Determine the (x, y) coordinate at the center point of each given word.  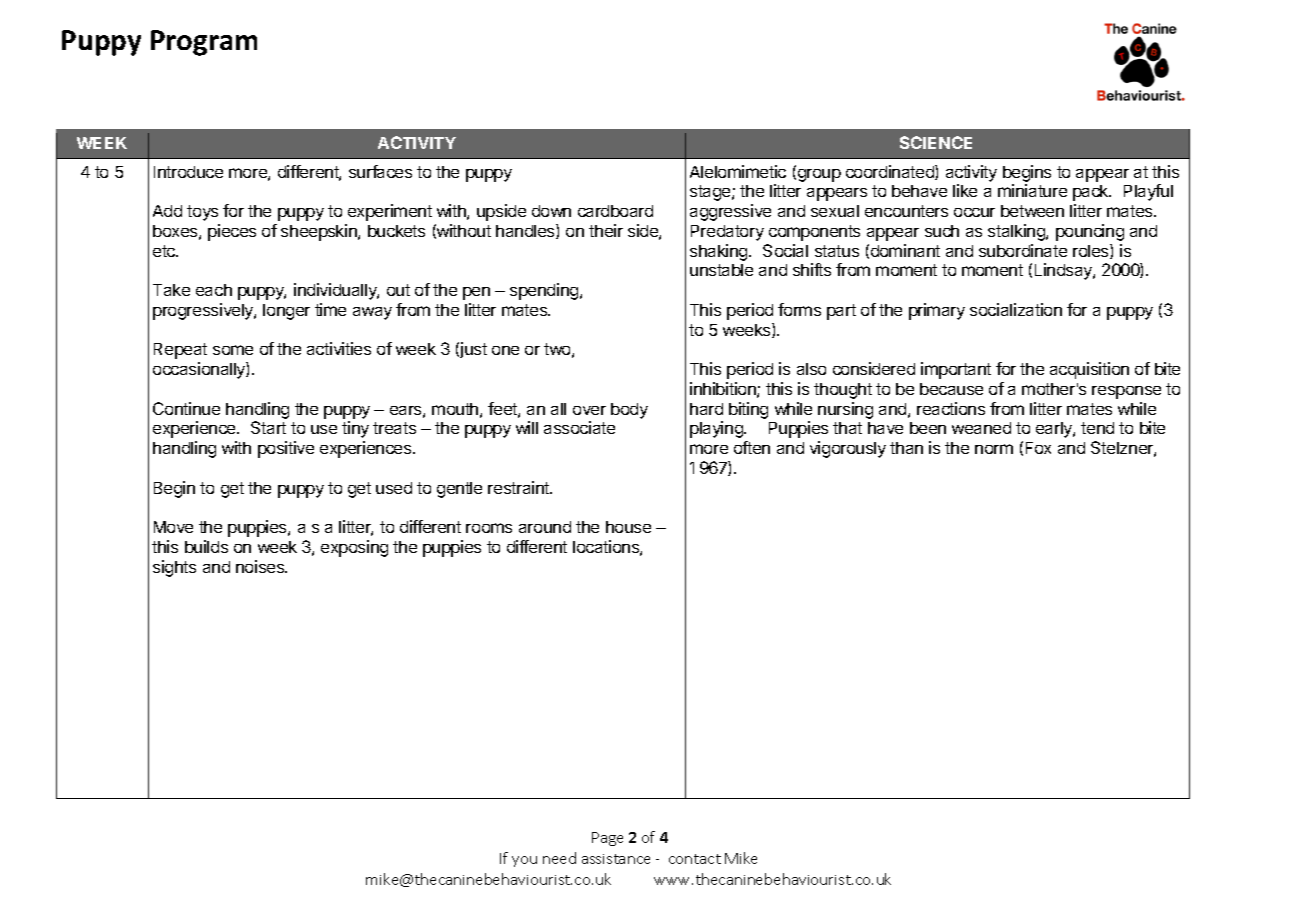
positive (286, 449)
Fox (1038, 448)
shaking (720, 252)
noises (261, 566)
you (524, 861)
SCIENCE (936, 142)
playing (717, 429)
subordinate (1023, 250)
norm (994, 449)
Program (204, 43)
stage (711, 193)
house (628, 527)
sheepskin (320, 232)
